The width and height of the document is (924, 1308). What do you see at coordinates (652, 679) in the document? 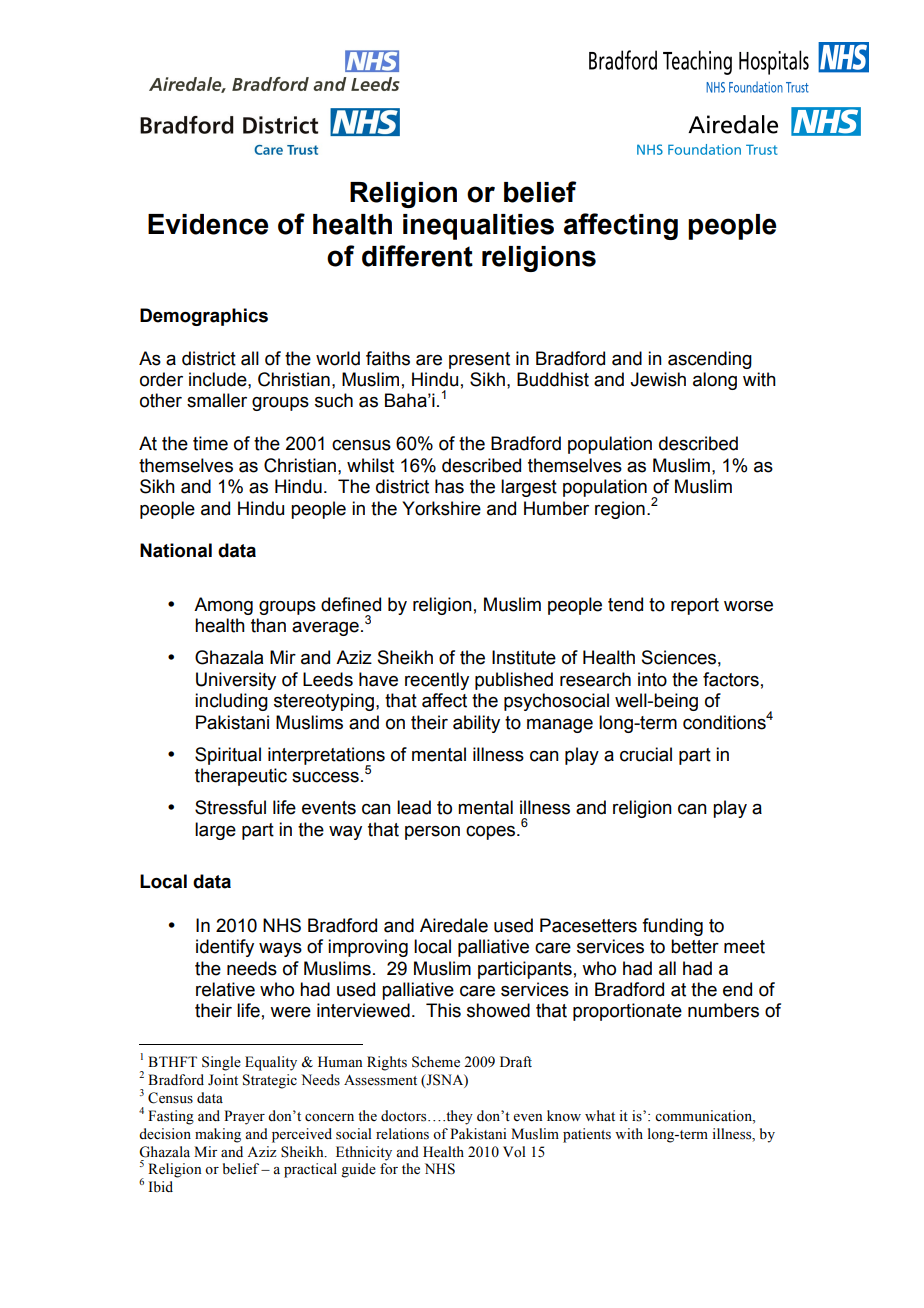
I see `into` at bounding box center [652, 679].
